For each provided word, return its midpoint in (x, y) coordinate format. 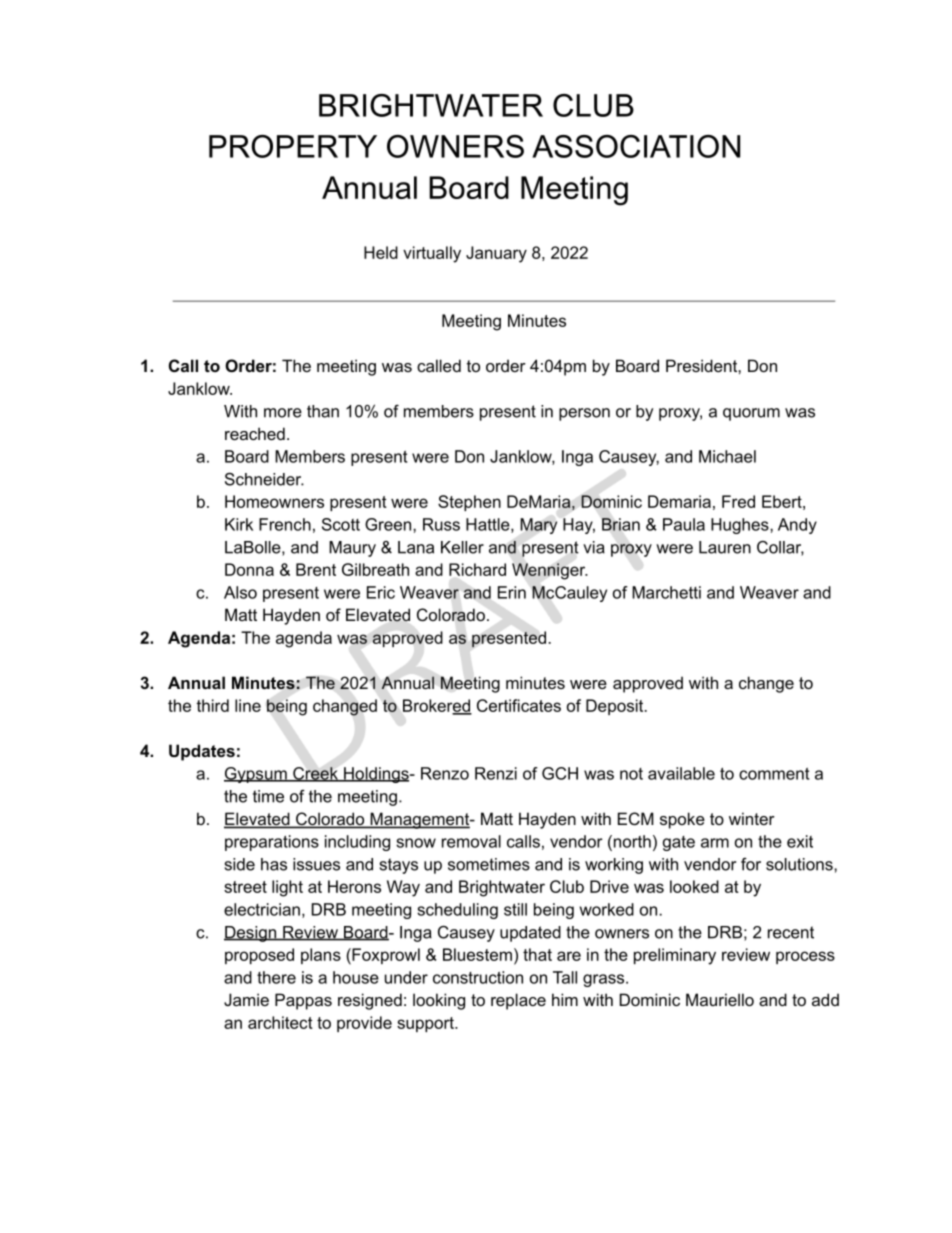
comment (774, 774)
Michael (727, 456)
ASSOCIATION (636, 146)
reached (255, 433)
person (584, 414)
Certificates (519, 705)
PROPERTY (293, 146)
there (276, 977)
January (496, 254)
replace (518, 1001)
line (248, 705)
